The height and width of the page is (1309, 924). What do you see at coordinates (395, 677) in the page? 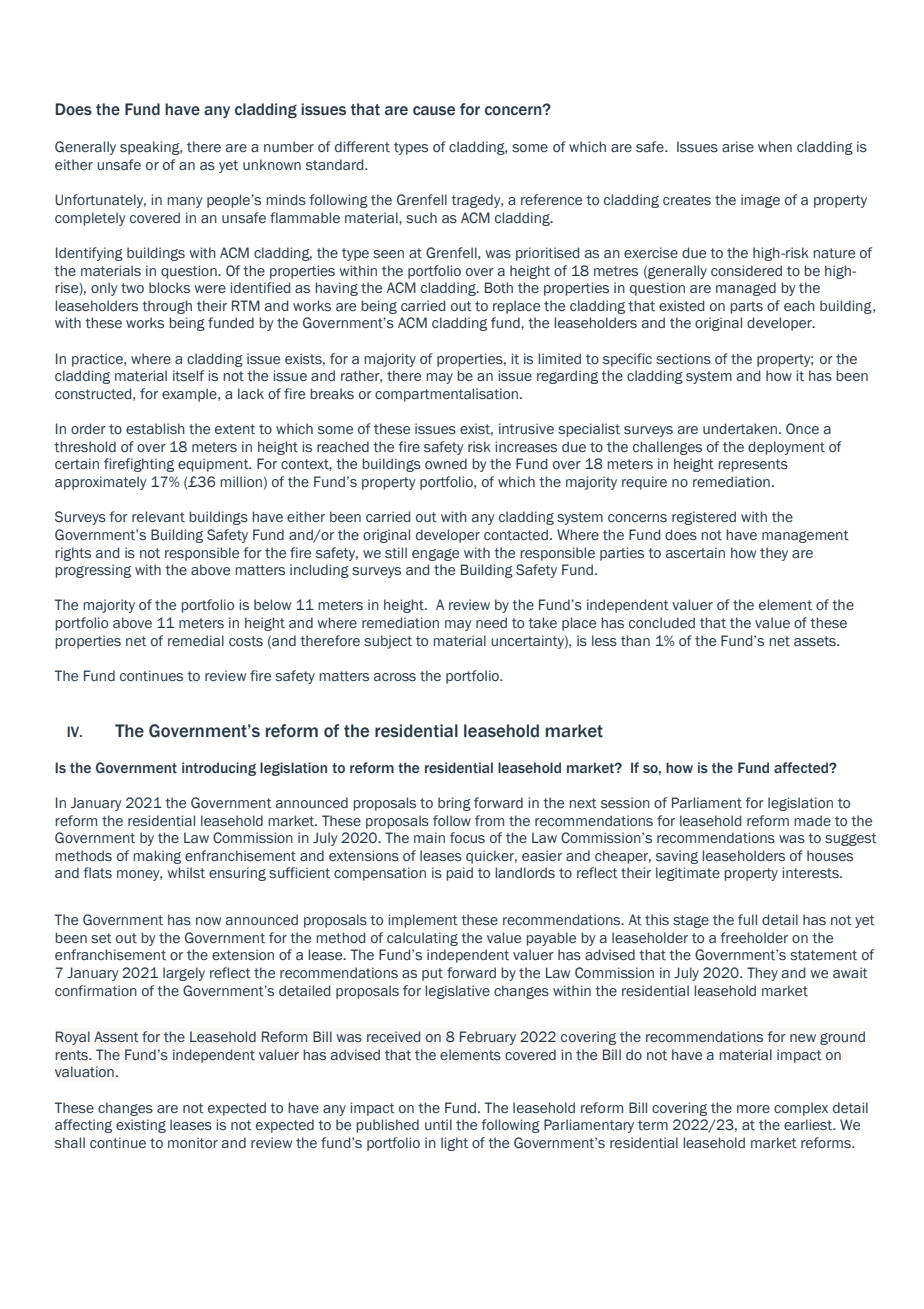
I see `across` at bounding box center [395, 677].
